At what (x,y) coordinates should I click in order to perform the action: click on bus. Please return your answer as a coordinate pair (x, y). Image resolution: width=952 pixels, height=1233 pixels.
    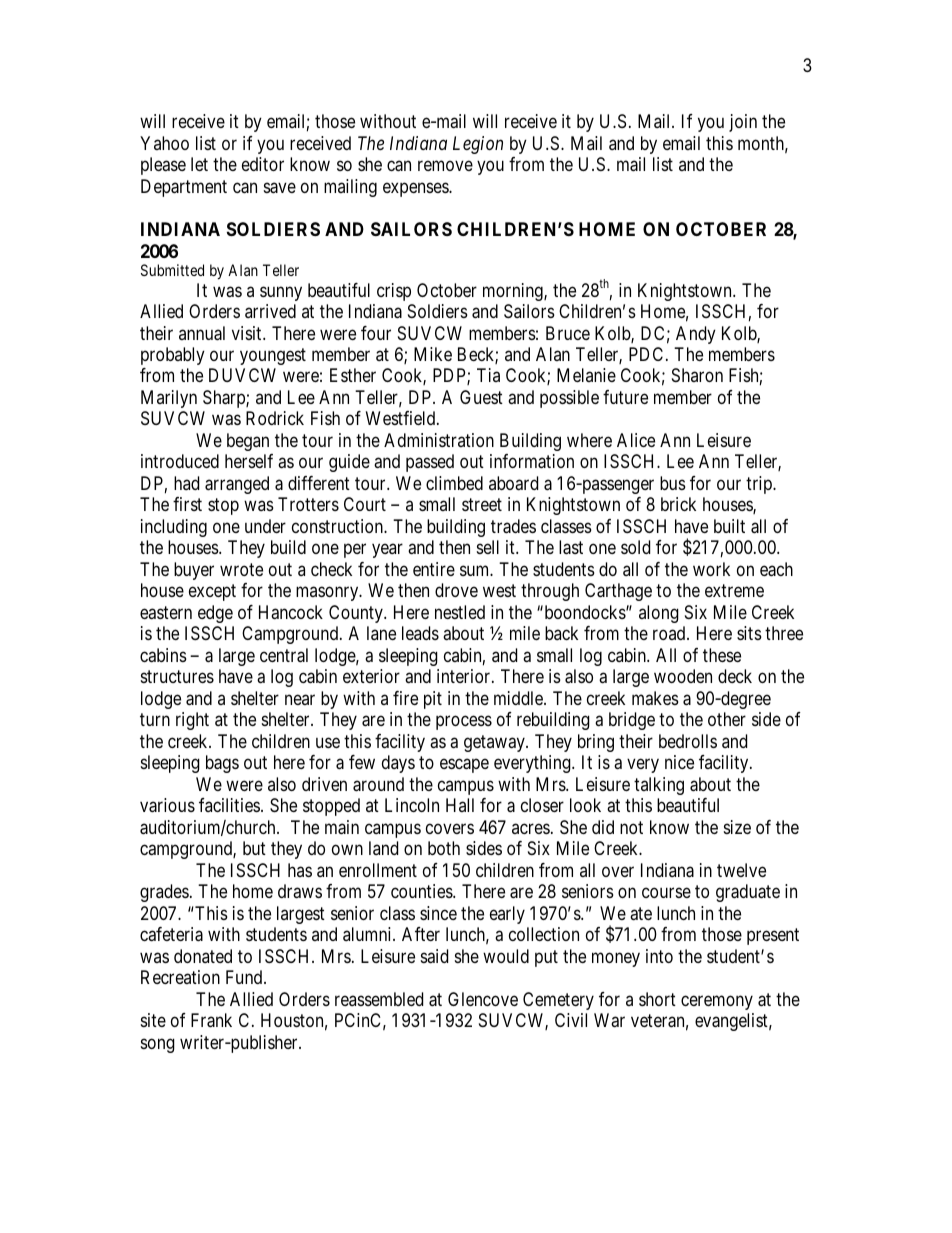
    Looking at the image, I should click on (673, 483).
